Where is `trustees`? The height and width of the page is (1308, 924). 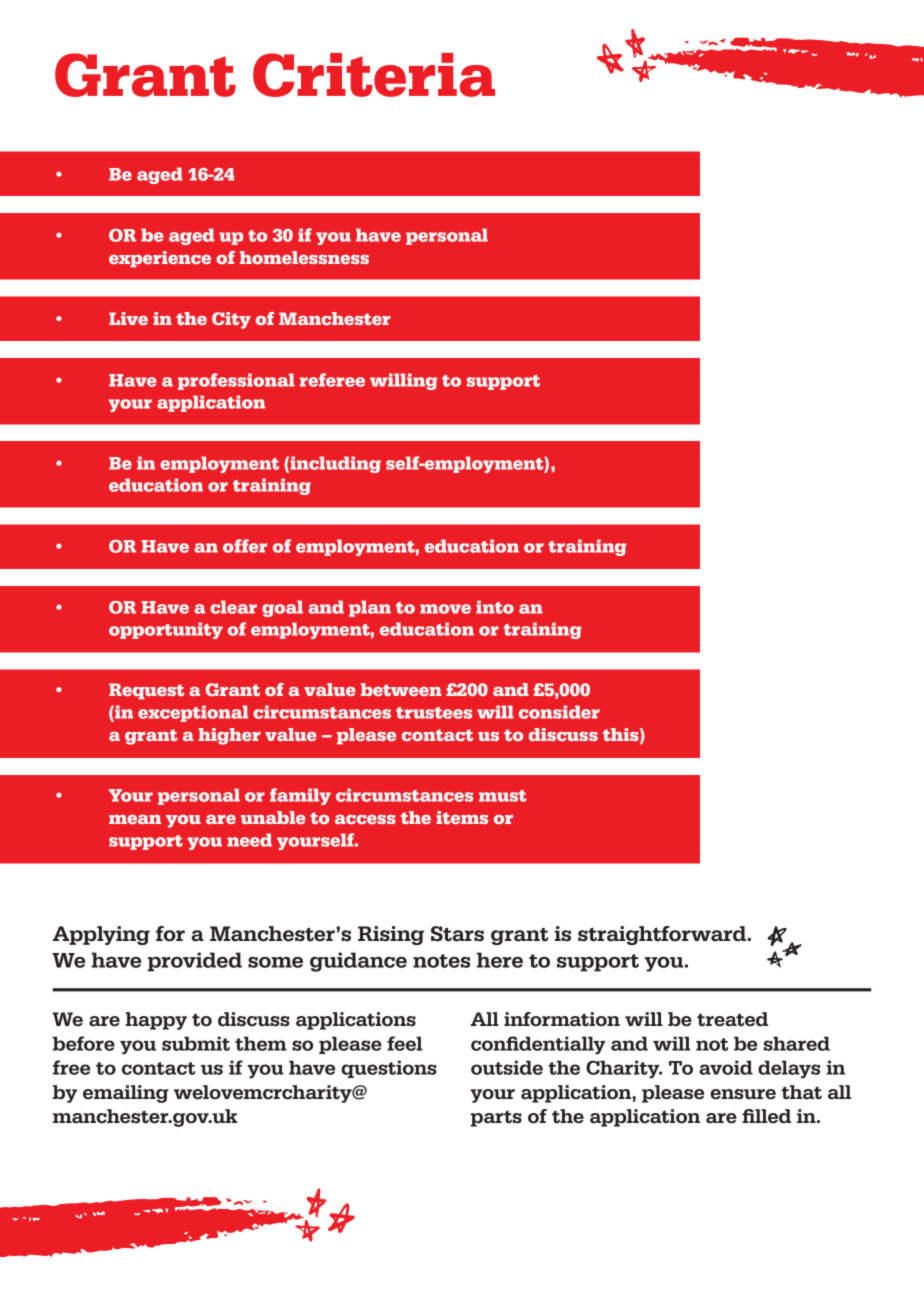
trustees is located at coordinates (434, 713).
